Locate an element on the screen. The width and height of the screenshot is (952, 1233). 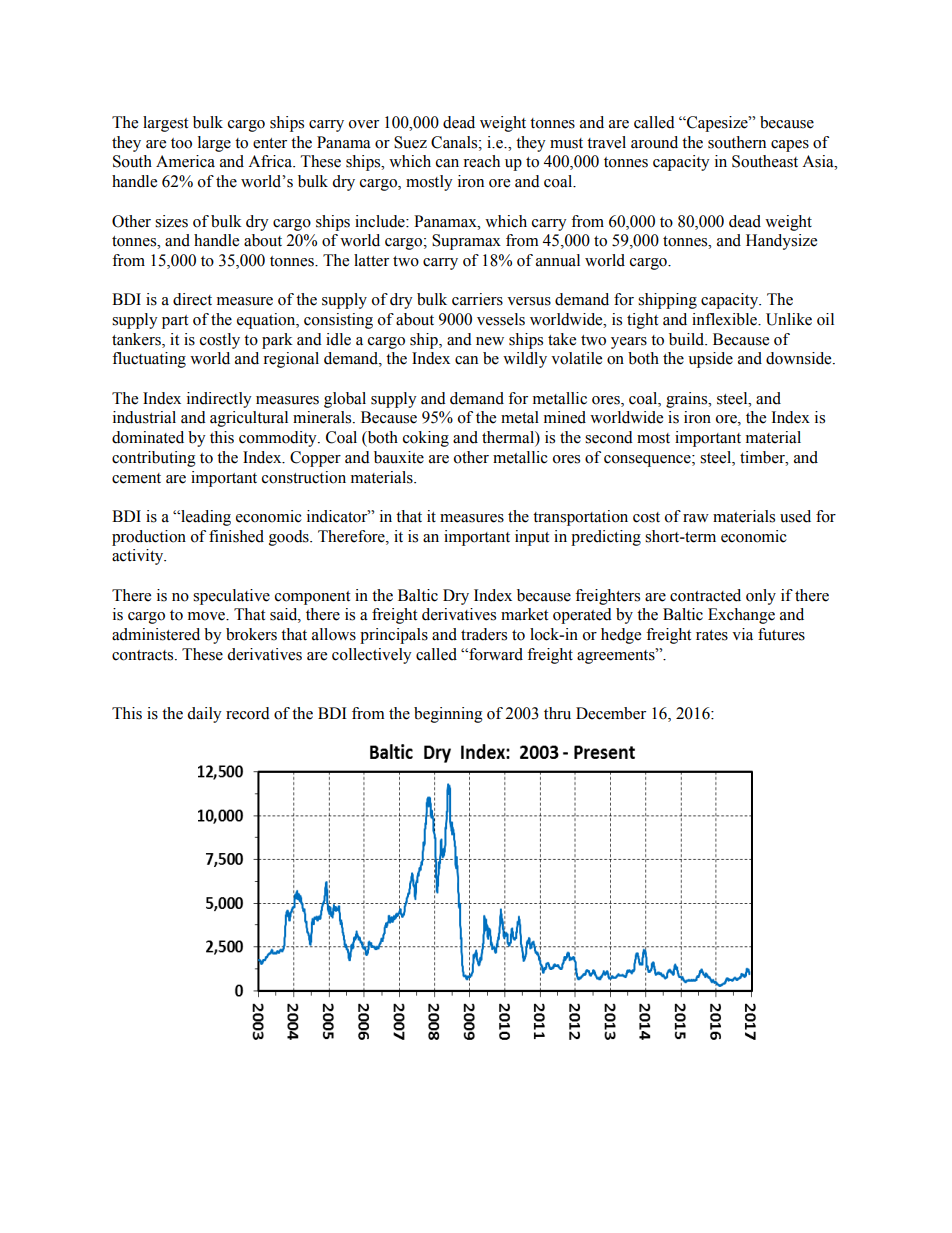
too is located at coordinates (181, 143).
